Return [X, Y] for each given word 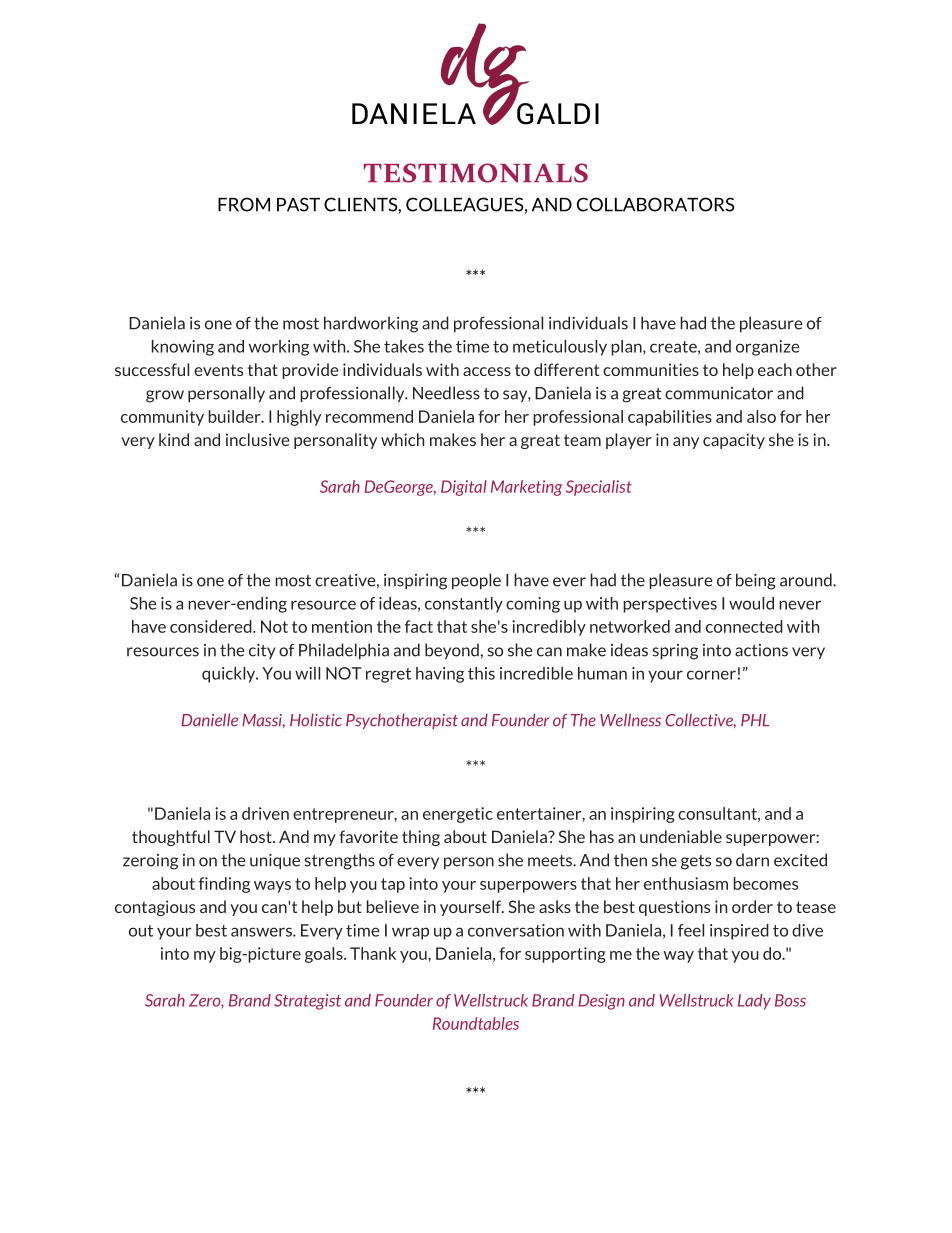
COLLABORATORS [655, 204]
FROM [244, 204]
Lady [754, 1002]
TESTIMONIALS [476, 173]
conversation [516, 930]
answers [262, 932]
